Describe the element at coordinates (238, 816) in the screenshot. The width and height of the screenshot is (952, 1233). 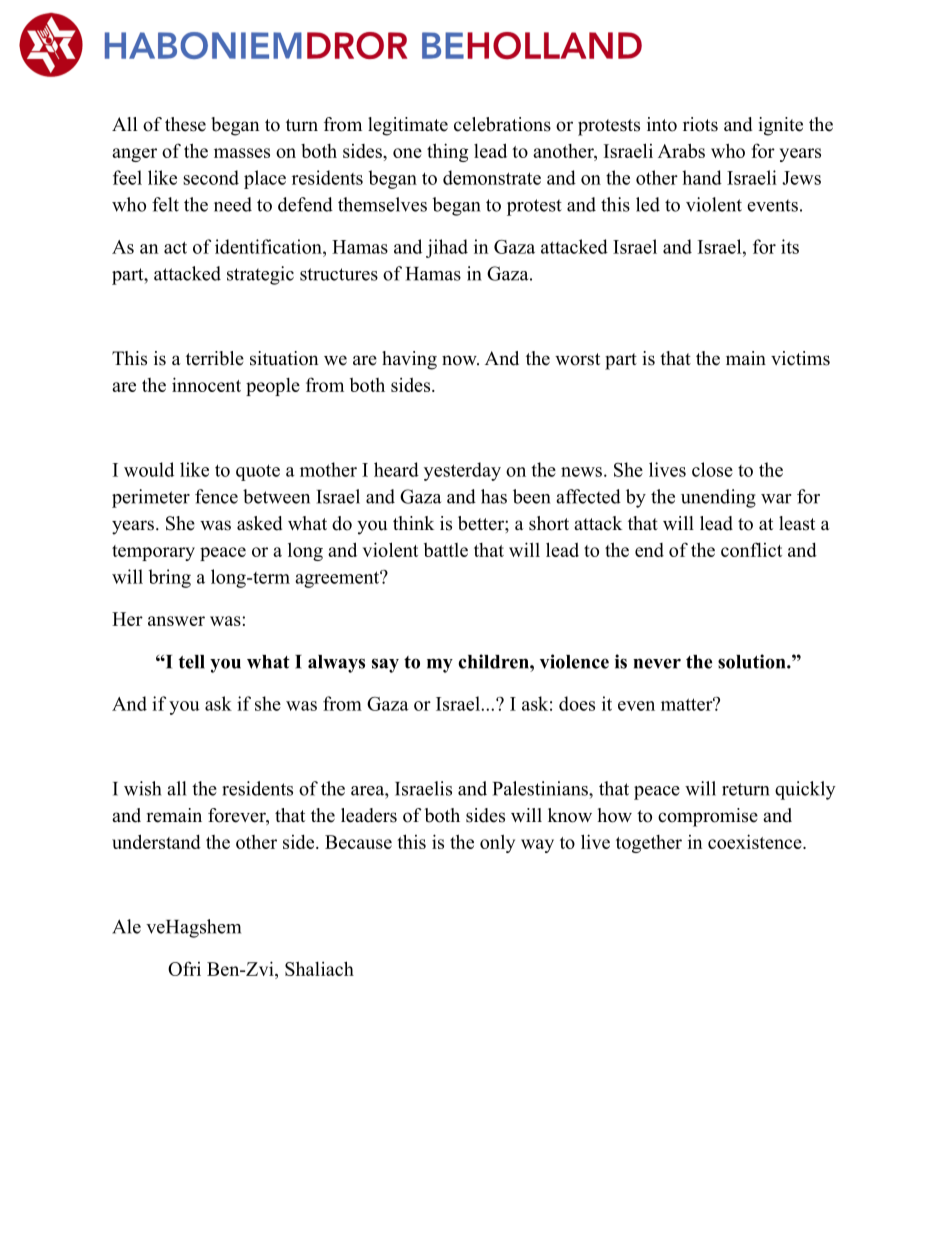
I see `forever` at that location.
